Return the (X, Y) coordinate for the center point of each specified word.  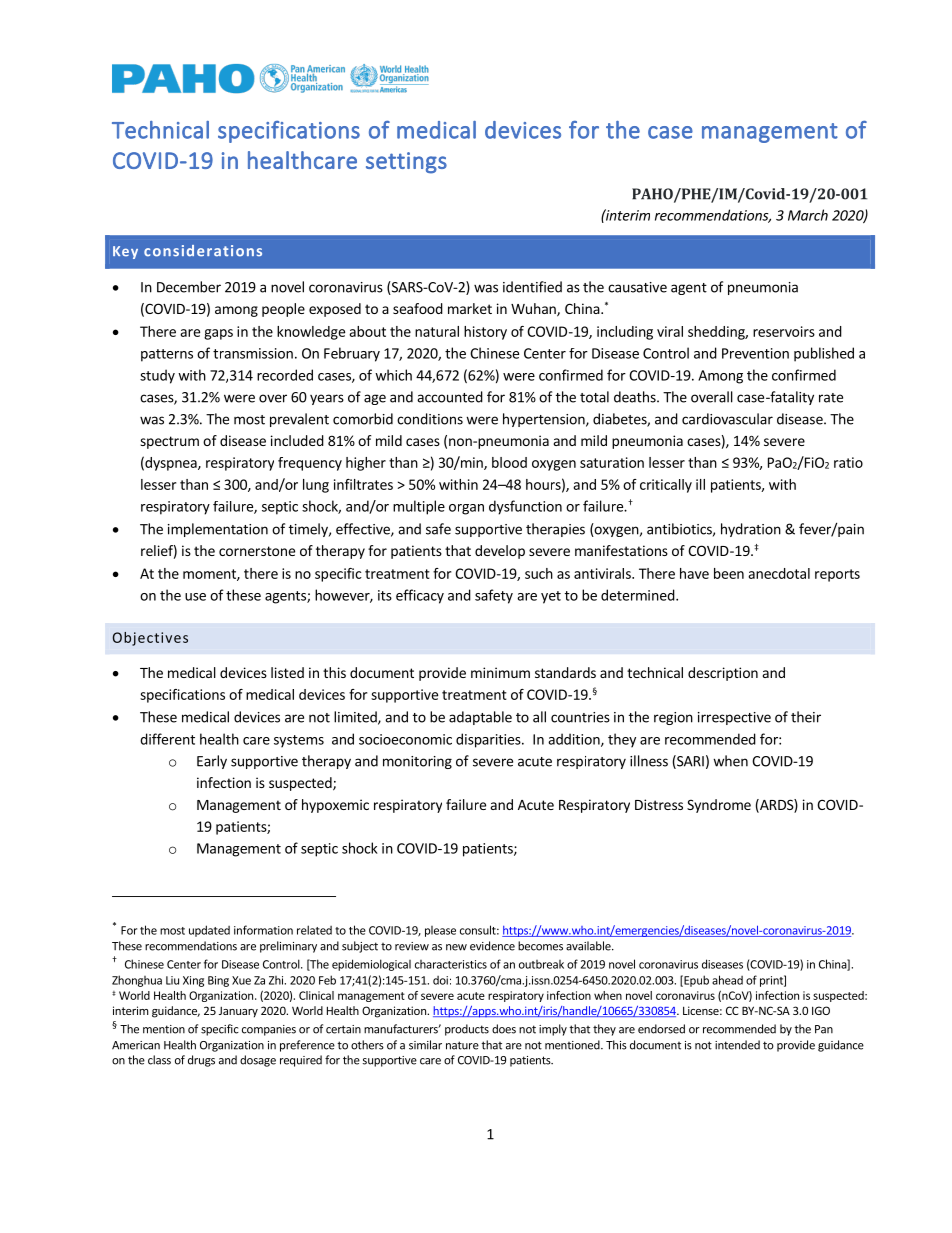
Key (125, 252)
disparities (489, 740)
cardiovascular (727, 419)
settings (406, 163)
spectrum (169, 442)
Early (212, 762)
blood (509, 462)
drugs (201, 1061)
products (467, 1030)
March (808, 215)
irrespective (734, 718)
